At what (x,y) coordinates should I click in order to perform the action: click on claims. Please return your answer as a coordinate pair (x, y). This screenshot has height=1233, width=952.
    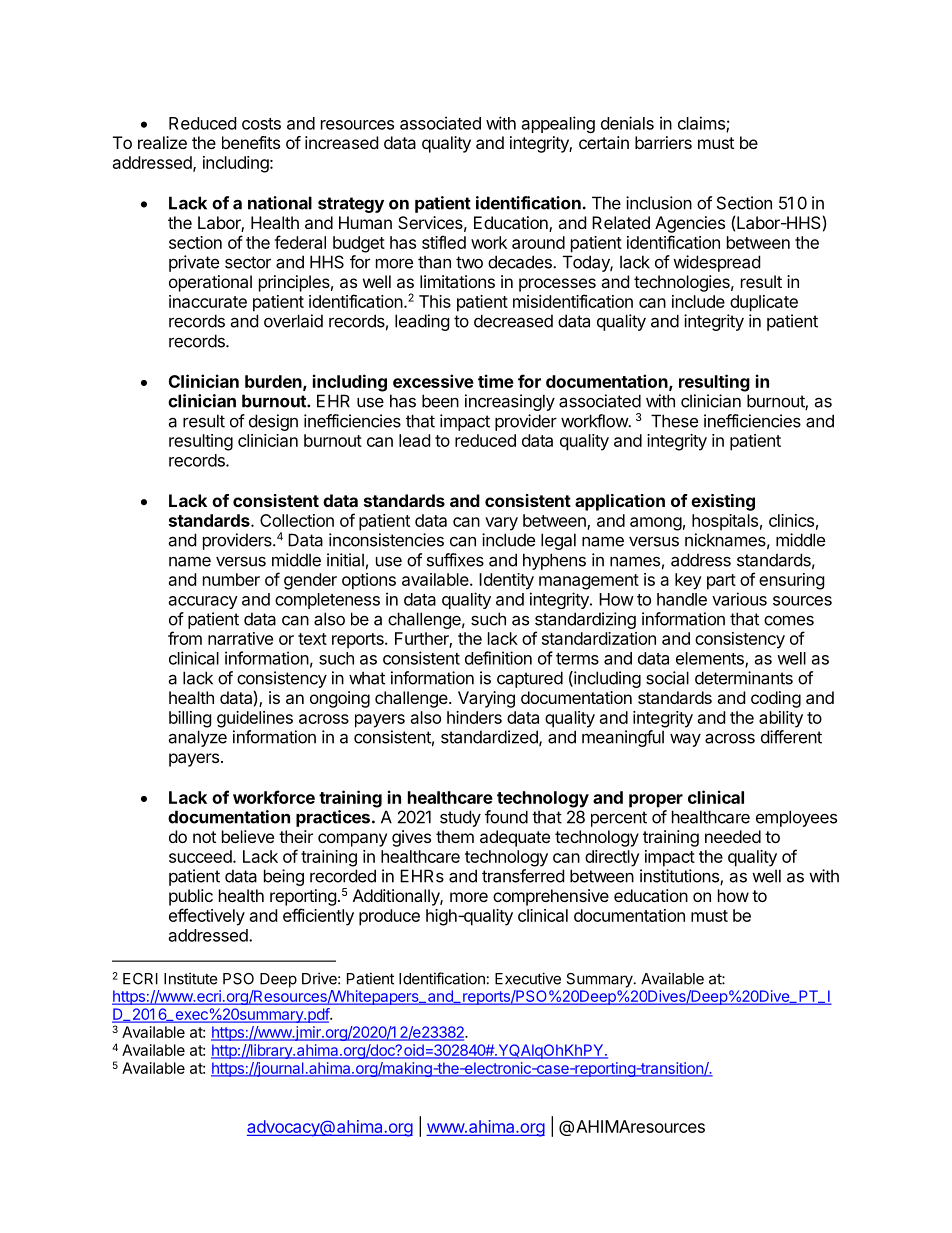
    Looking at the image, I should click on (702, 124).
